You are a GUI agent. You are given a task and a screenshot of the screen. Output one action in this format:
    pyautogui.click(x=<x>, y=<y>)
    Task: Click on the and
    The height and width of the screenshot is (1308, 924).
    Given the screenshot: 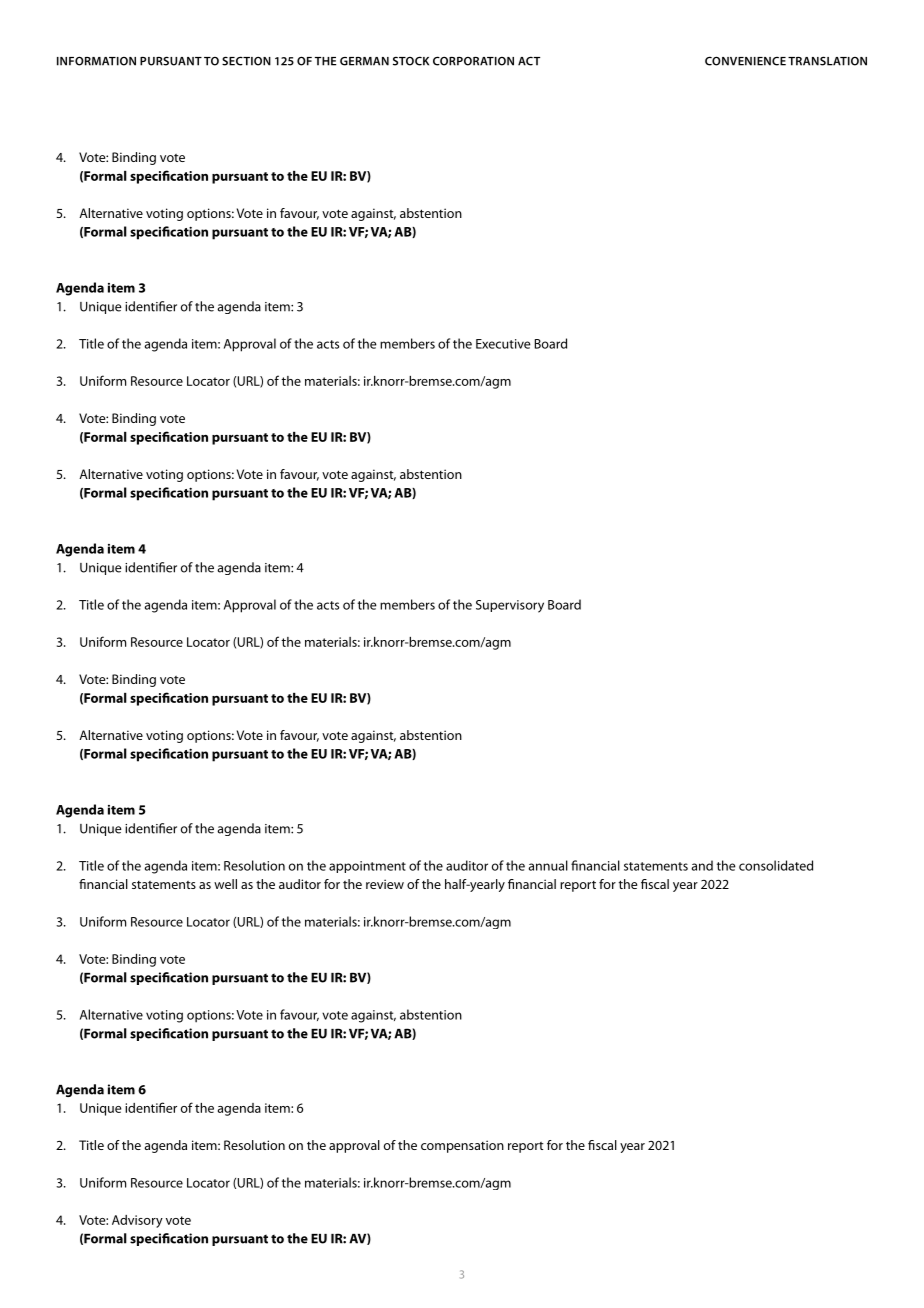 What is the action you would take?
    pyautogui.click(x=702, y=865)
